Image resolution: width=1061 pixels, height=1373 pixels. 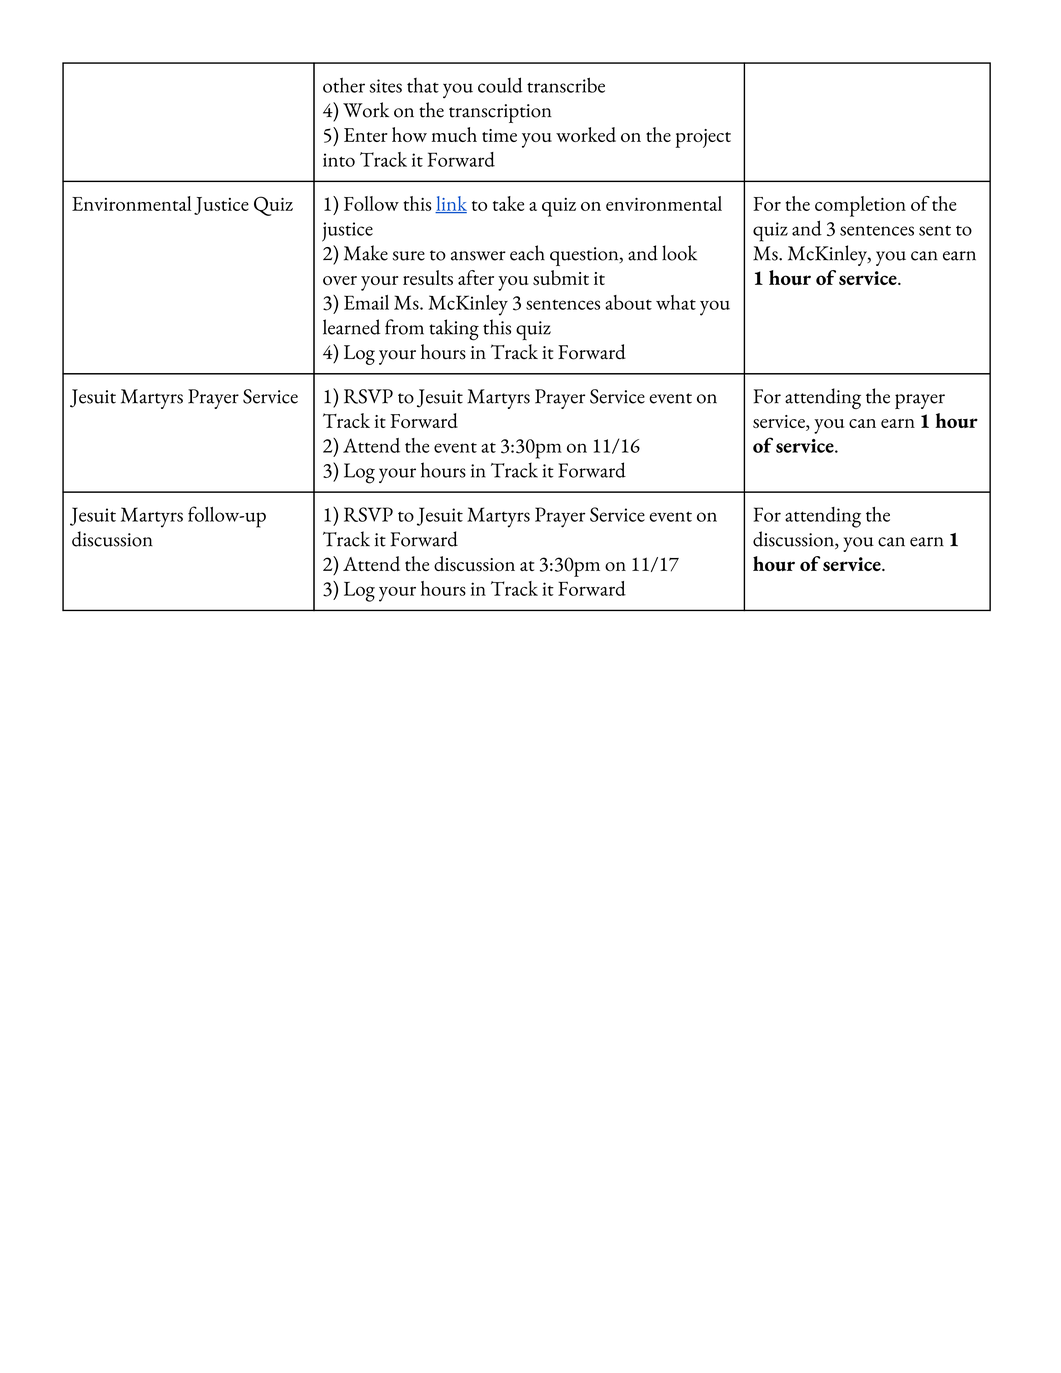 I want to click on transcribe, so click(x=566, y=85).
